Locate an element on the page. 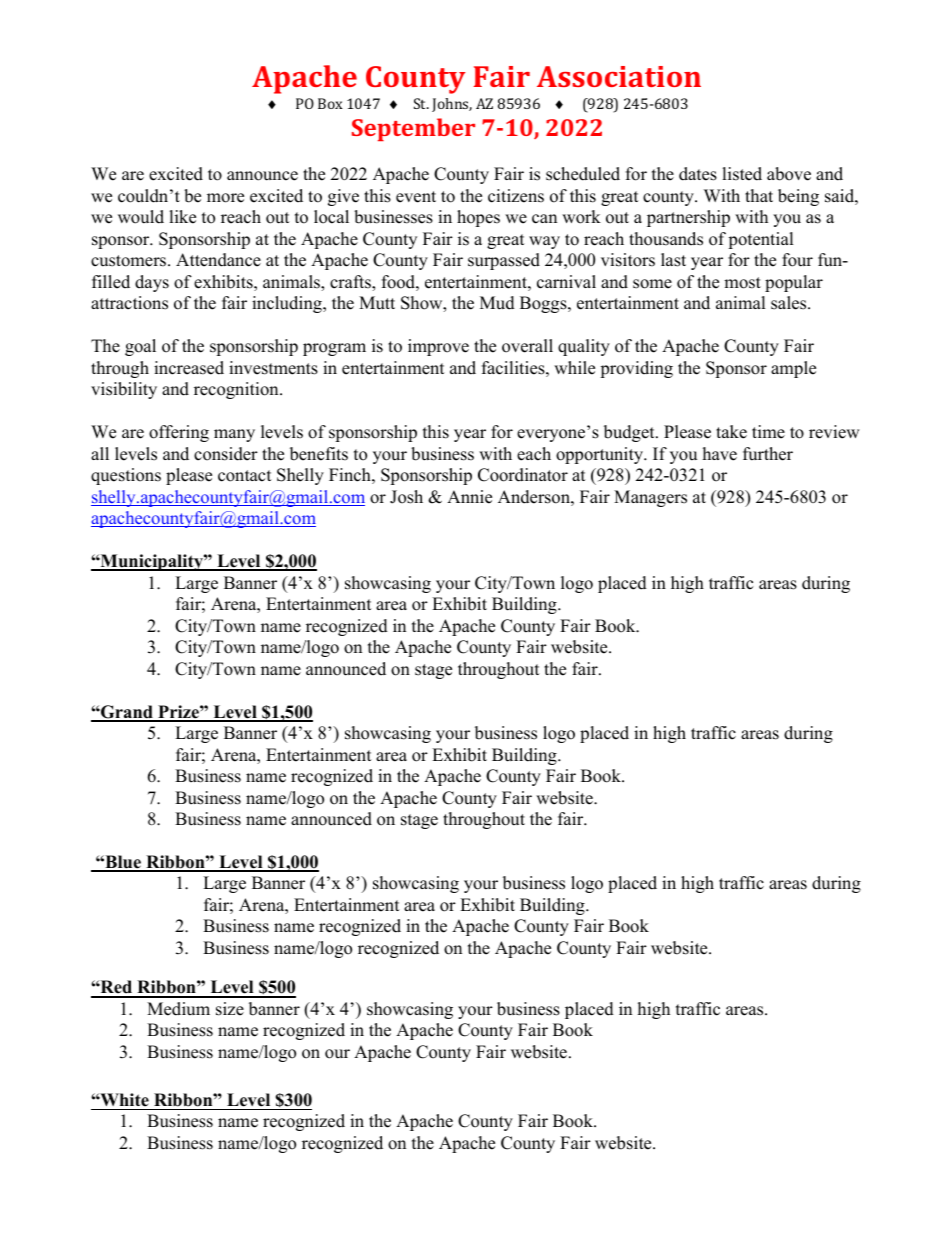 The image size is (952, 1233). listed is located at coordinates (742, 174).
